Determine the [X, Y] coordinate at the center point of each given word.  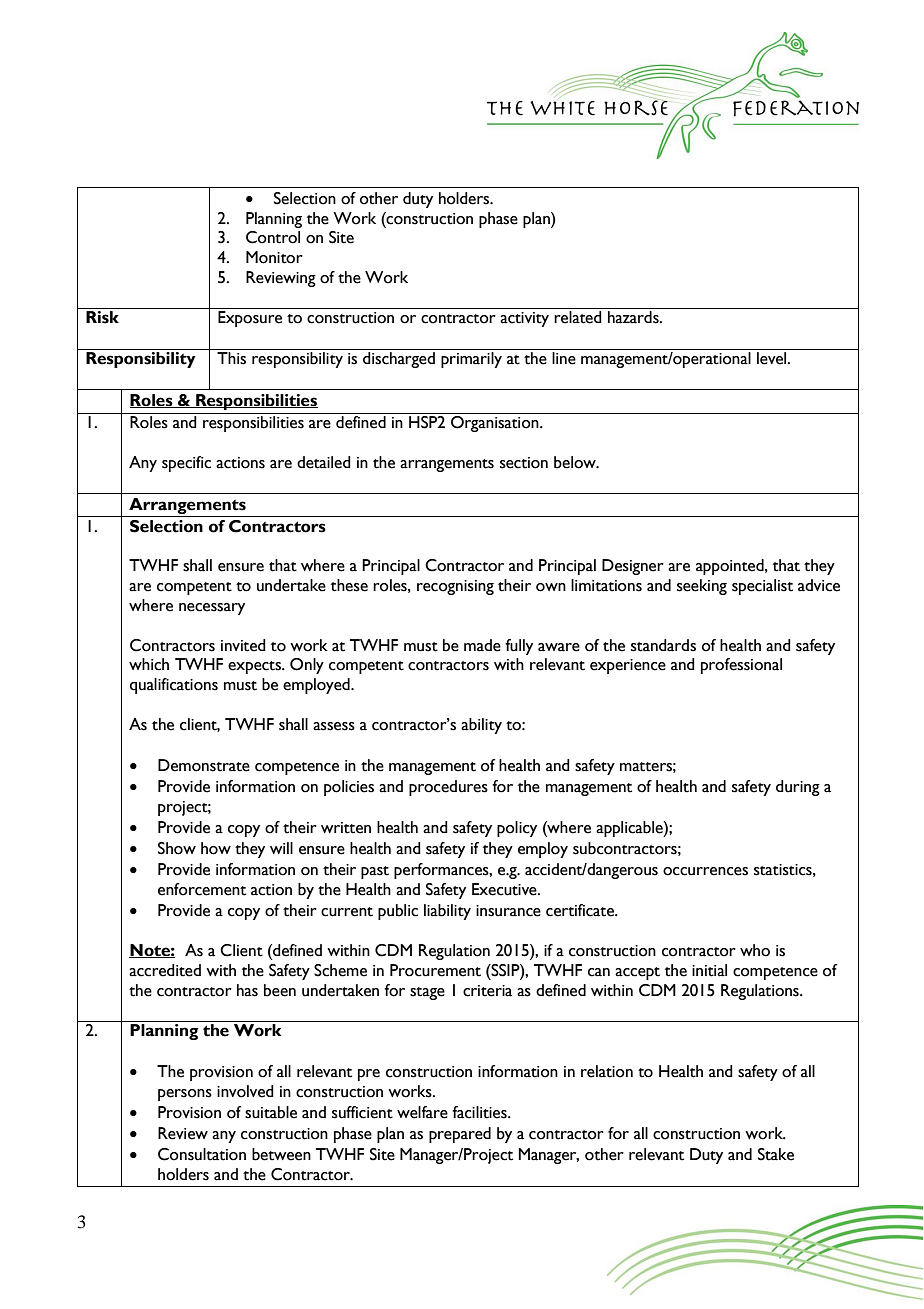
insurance [508, 911]
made [482, 645]
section [524, 463]
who [755, 950]
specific [186, 464]
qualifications [174, 686]
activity [524, 319]
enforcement [202, 889]
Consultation [202, 1154]
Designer [633, 567]
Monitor [274, 257]
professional [741, 666]
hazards [634, 317]
